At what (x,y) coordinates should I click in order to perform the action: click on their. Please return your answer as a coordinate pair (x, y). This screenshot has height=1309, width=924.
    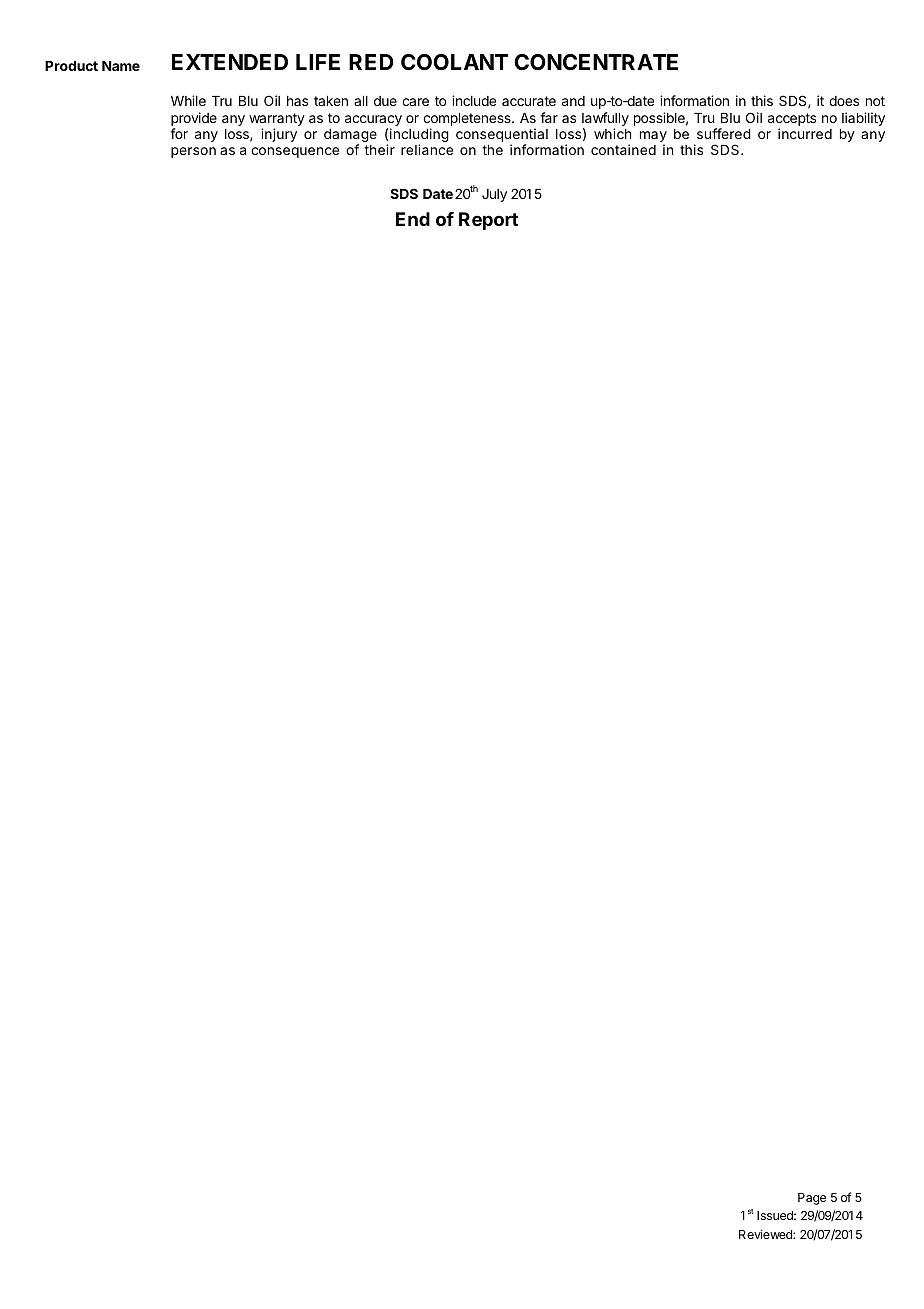
    Looking at the image, I should click on (379, 149).
